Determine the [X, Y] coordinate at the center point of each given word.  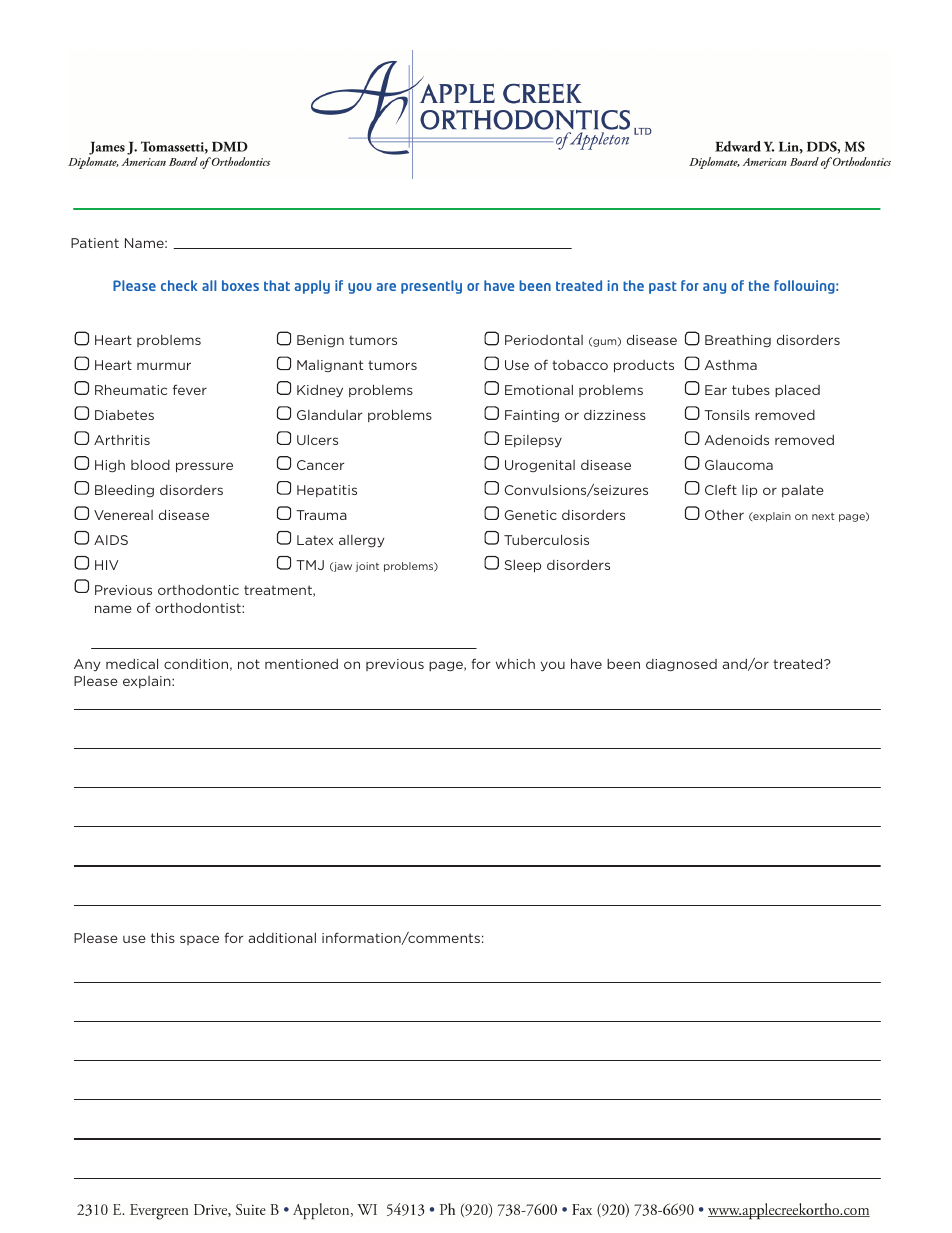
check [179, 285]
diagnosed [681, 665]
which [515, 664]
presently [431, 287]
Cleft [721, 489]
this [163, 937]
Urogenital [540, 466]
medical [132, 663]
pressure [204, 467]
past [663, 287]
